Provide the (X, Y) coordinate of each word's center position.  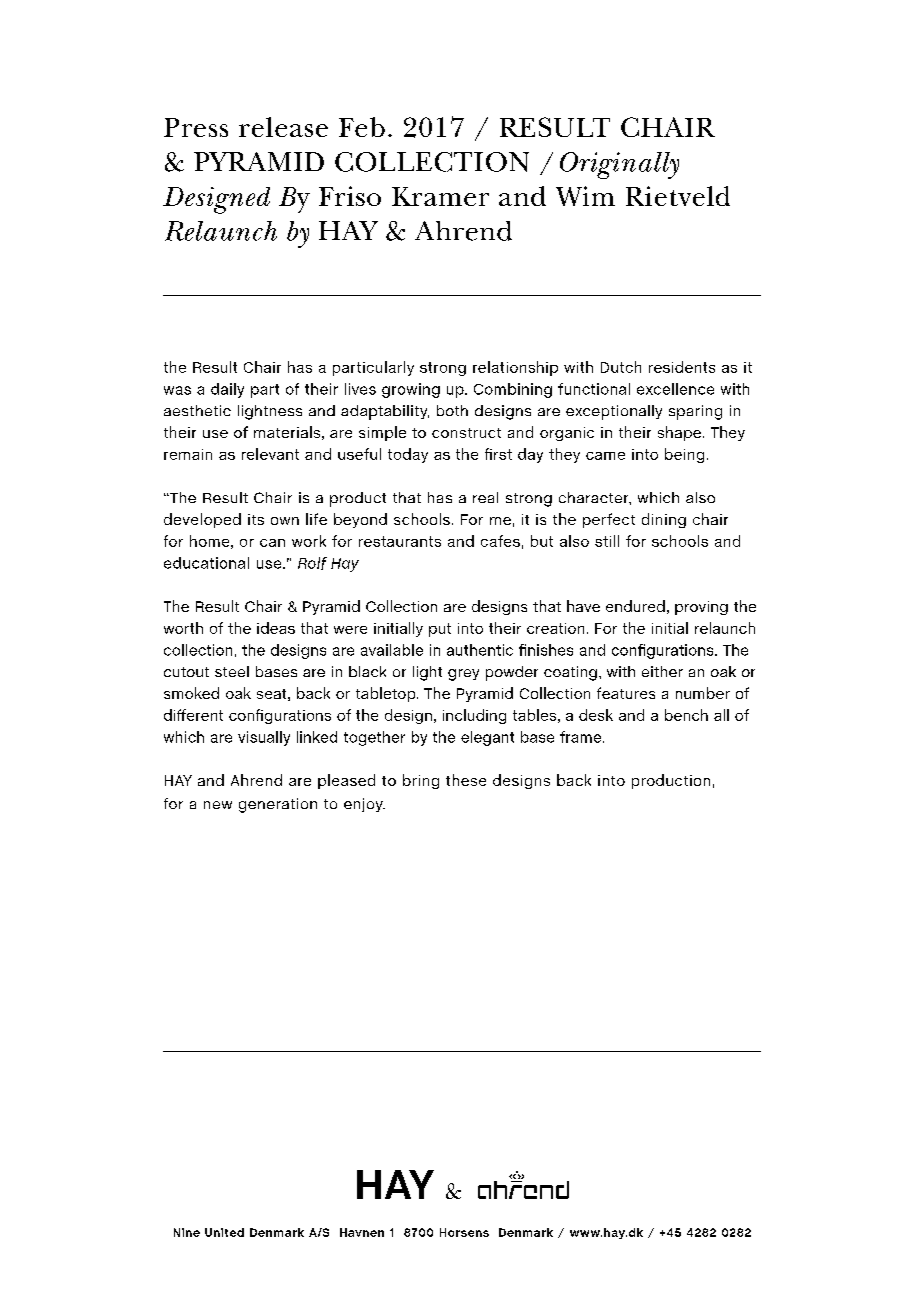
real (485, 497)
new (218, 805)
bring (421, 781)
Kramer (440, 196)
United (224, 1232)
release (283, 127)
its (256, 519)
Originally (619, 165)
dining (664, 520)
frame (582, 737)
